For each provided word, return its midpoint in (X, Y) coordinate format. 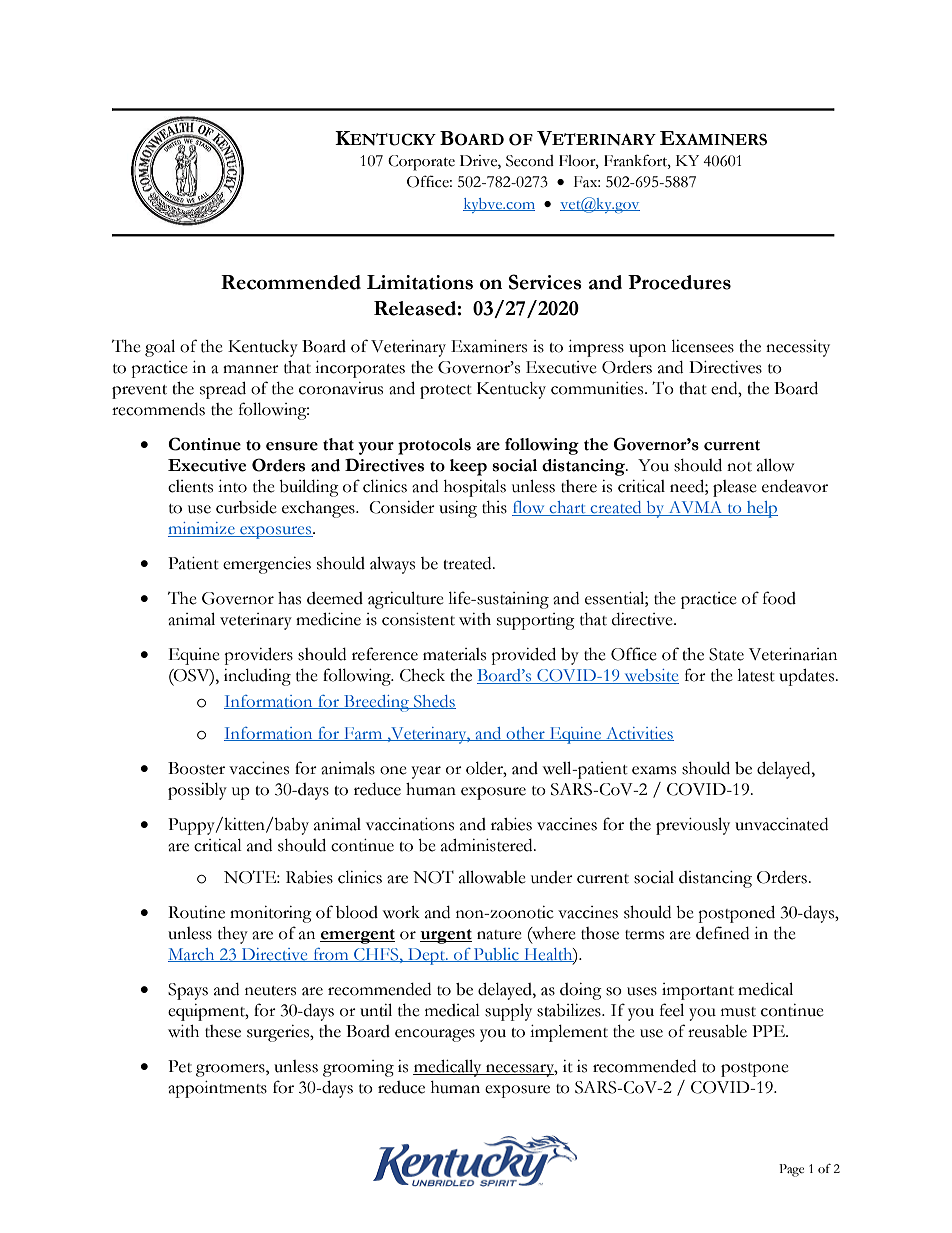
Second (530, 161)
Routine (196, 912)
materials (454, 654)
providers (258, 656)
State (726, 654)
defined (722, 933)
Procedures (679, 282)
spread (223, 390)
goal (160, 348)
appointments (217, 1089)
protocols (434, 446)
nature (499, 935)
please (735, 488)
